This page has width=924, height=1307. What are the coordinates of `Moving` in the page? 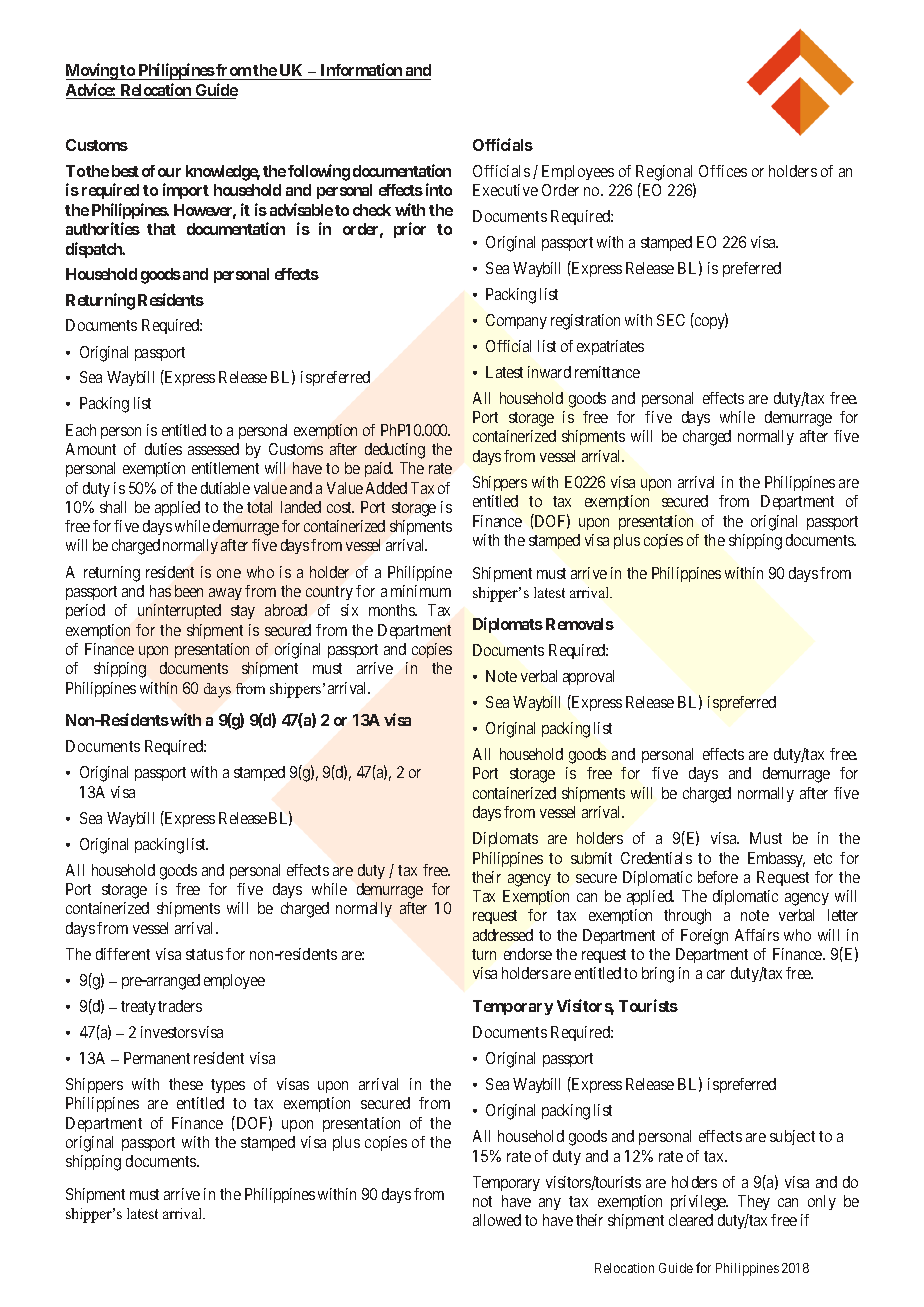 It's located at (93, 71).
